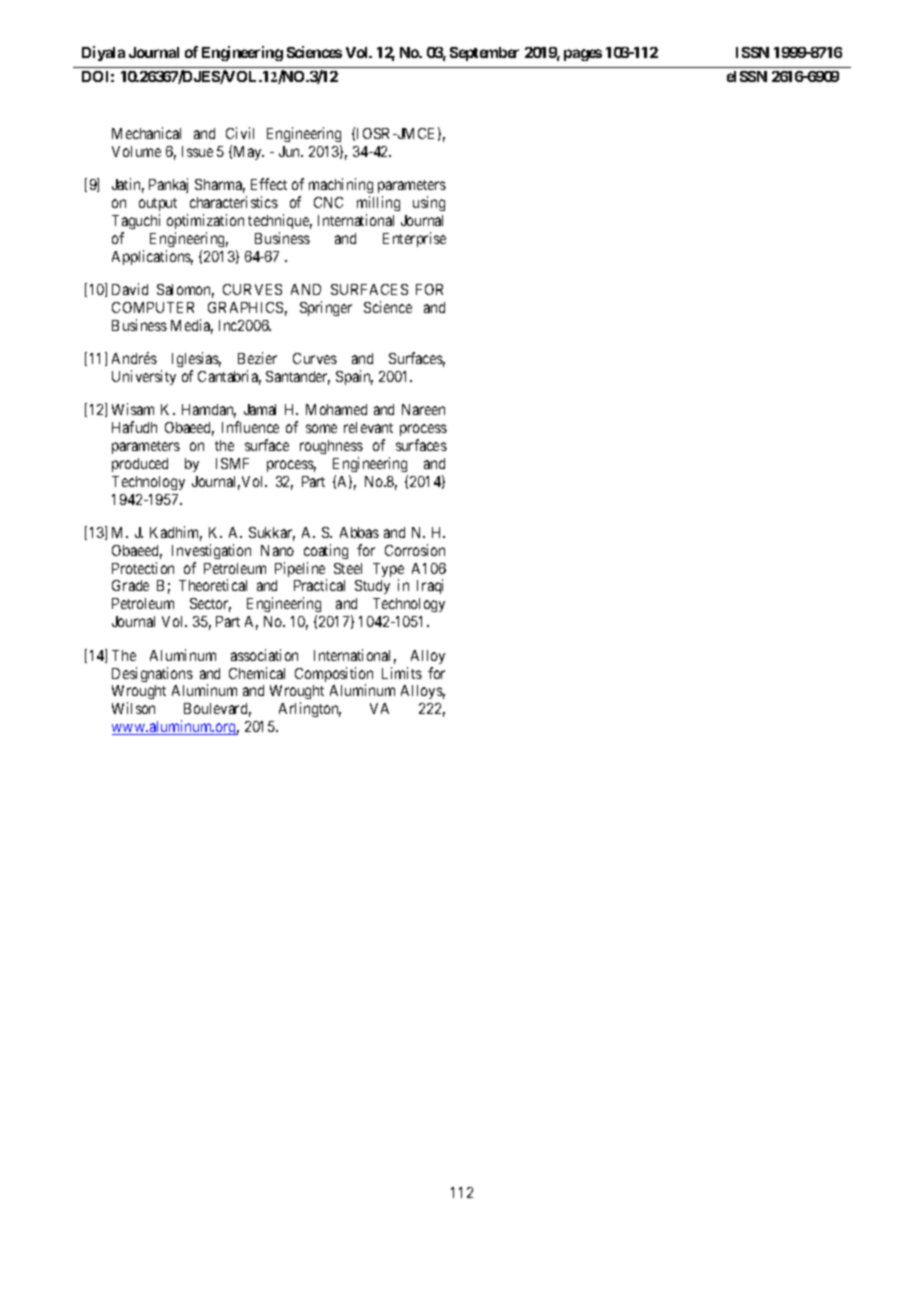  Describe the element at coordinates (144, 377) in the screenshot. I see `University` at that location.
